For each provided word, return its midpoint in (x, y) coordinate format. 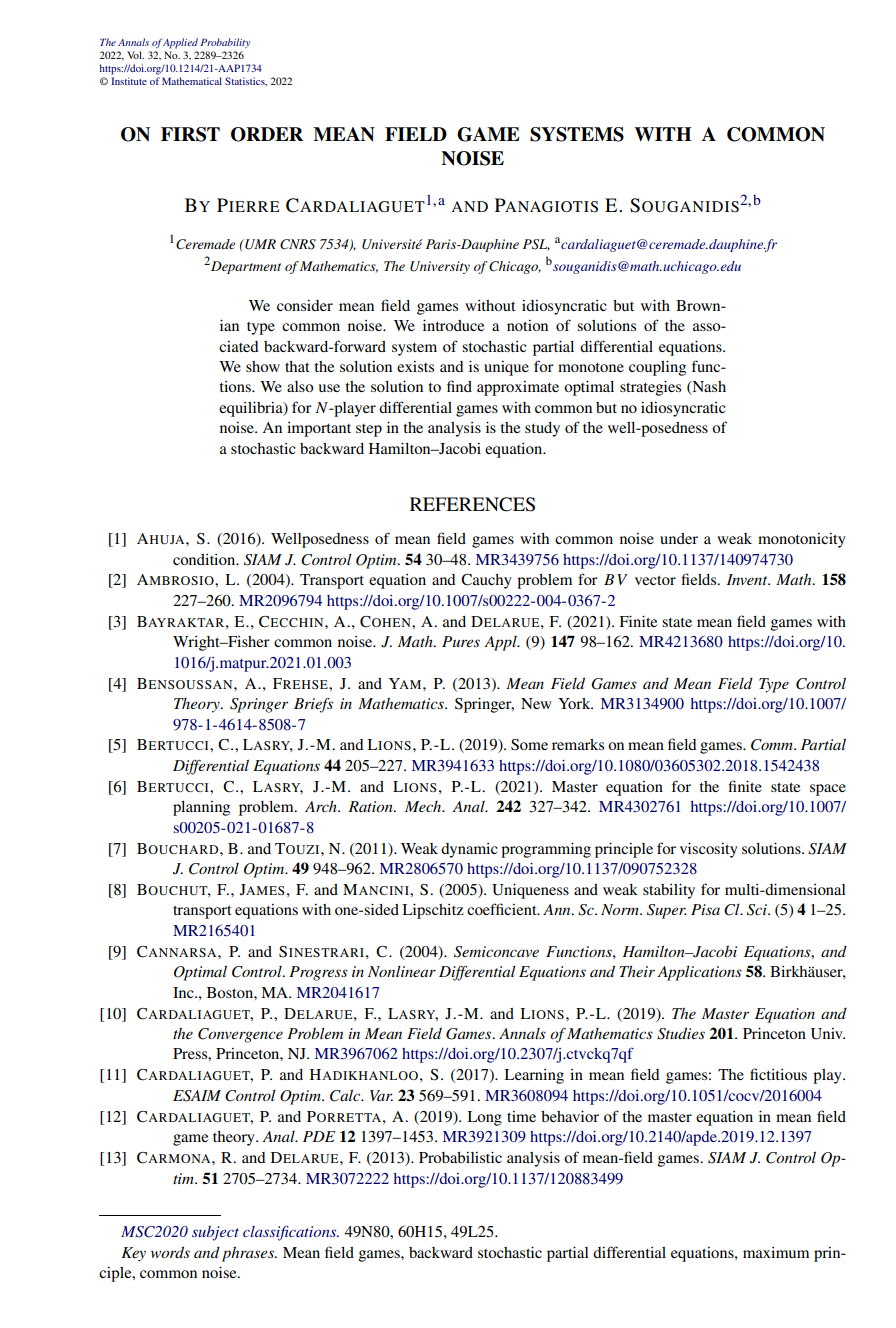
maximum (776, 1252)
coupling (657, 368)
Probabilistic (460, 1157)
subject (215, 1233)
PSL (536, 245)
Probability (225, 43)
